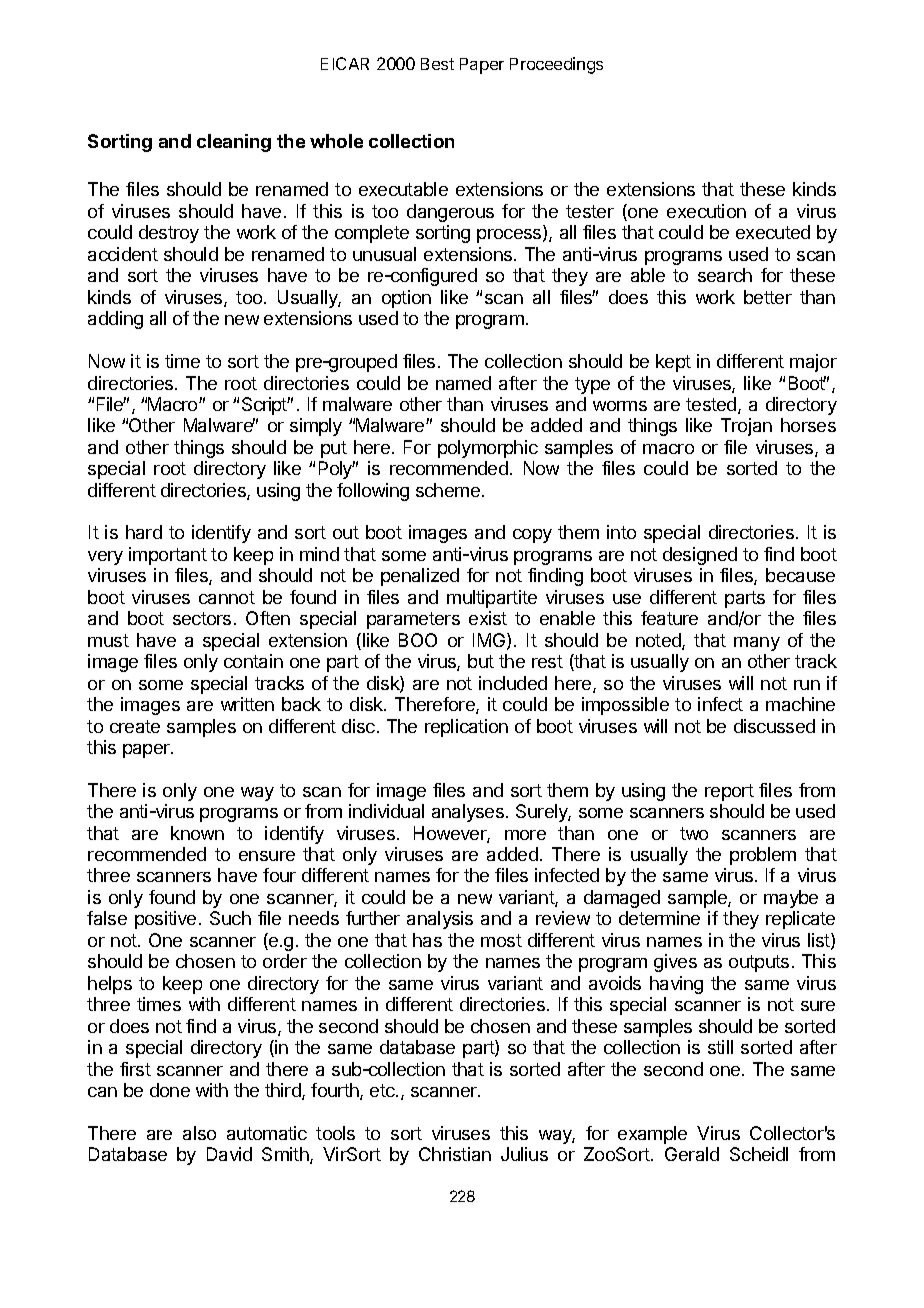  What do you see at coordinates (488, 618) in the screenshot?
I see `exist` at bounding box center [488, 618].
